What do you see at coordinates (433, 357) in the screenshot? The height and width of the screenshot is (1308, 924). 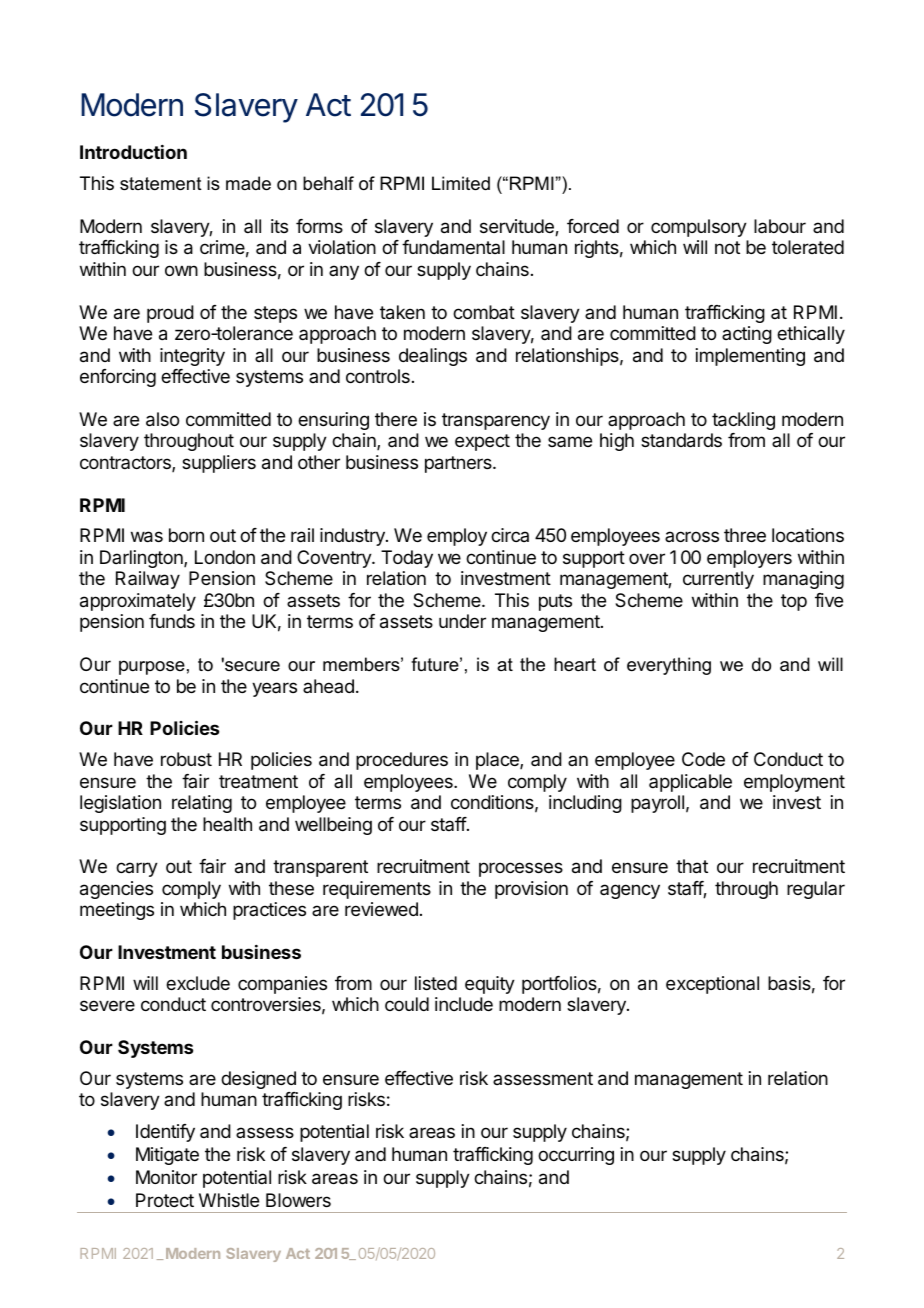 I see `dealings` at bounding box center [433, 357].
